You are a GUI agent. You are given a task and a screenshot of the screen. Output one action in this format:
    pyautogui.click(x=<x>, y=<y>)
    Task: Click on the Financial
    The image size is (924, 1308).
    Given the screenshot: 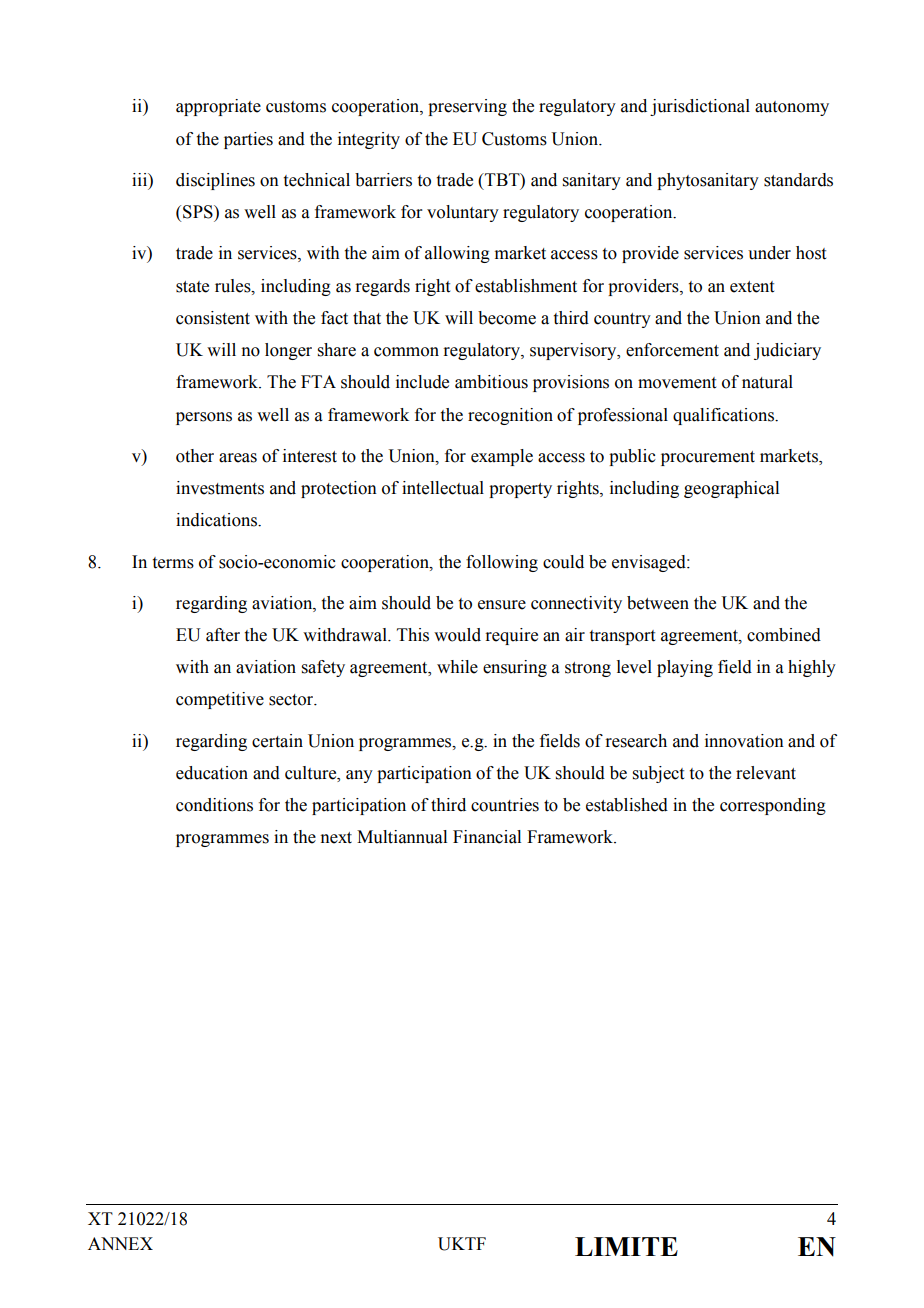 What is the action you would take?
    pyautogui.click(x=487, y=837)
